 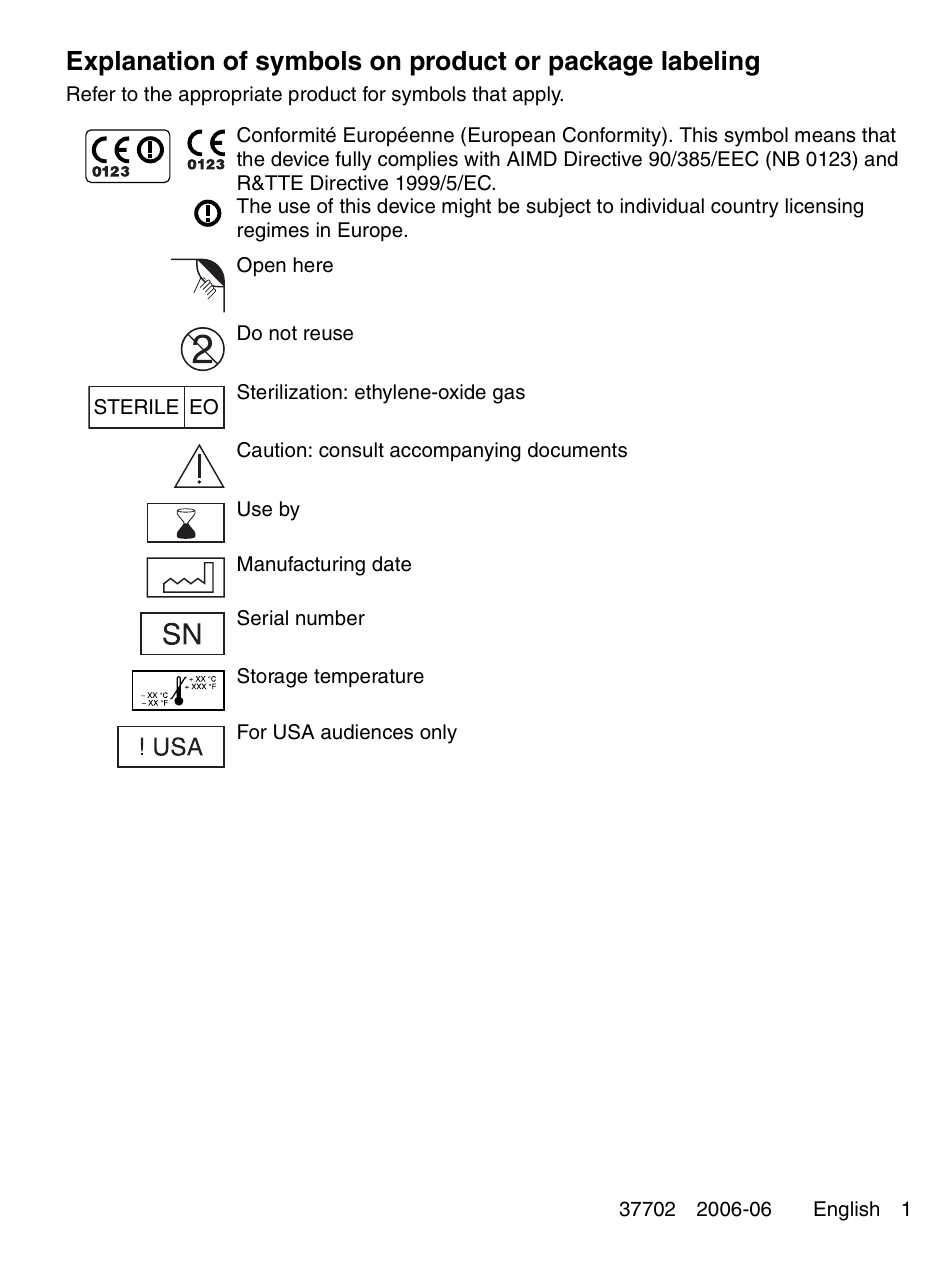 What do you see at coordinates (369, 678) in the image?
I see `temperature` at bounding box center [369, 678].
